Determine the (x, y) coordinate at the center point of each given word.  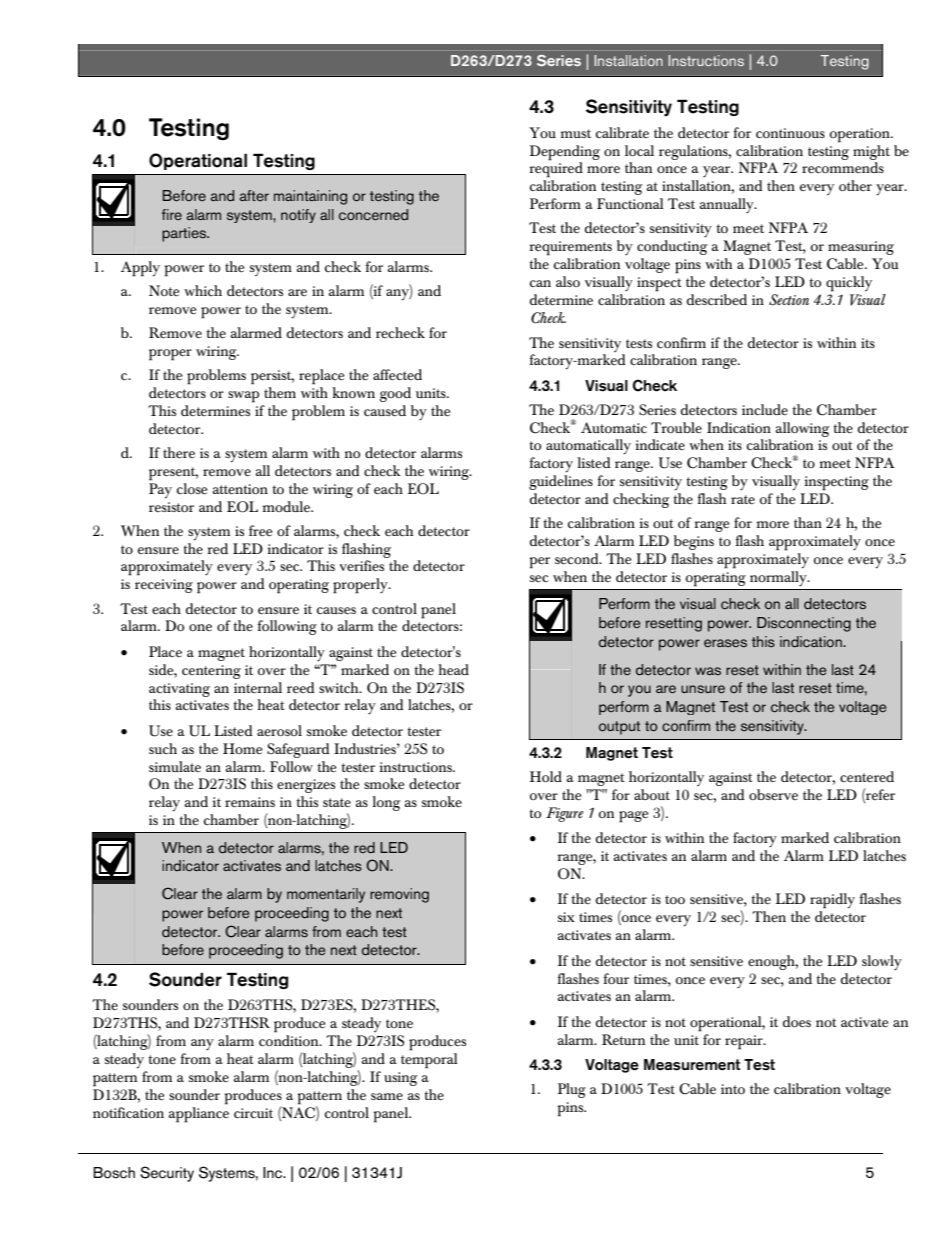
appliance (199, 1113)
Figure (564, 814)
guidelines (561, 482)
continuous (790, 133)
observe (773, 794)
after (254, 195)
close (192, 488)
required (556, 169)
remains (250, 802)
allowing (802, 429)
